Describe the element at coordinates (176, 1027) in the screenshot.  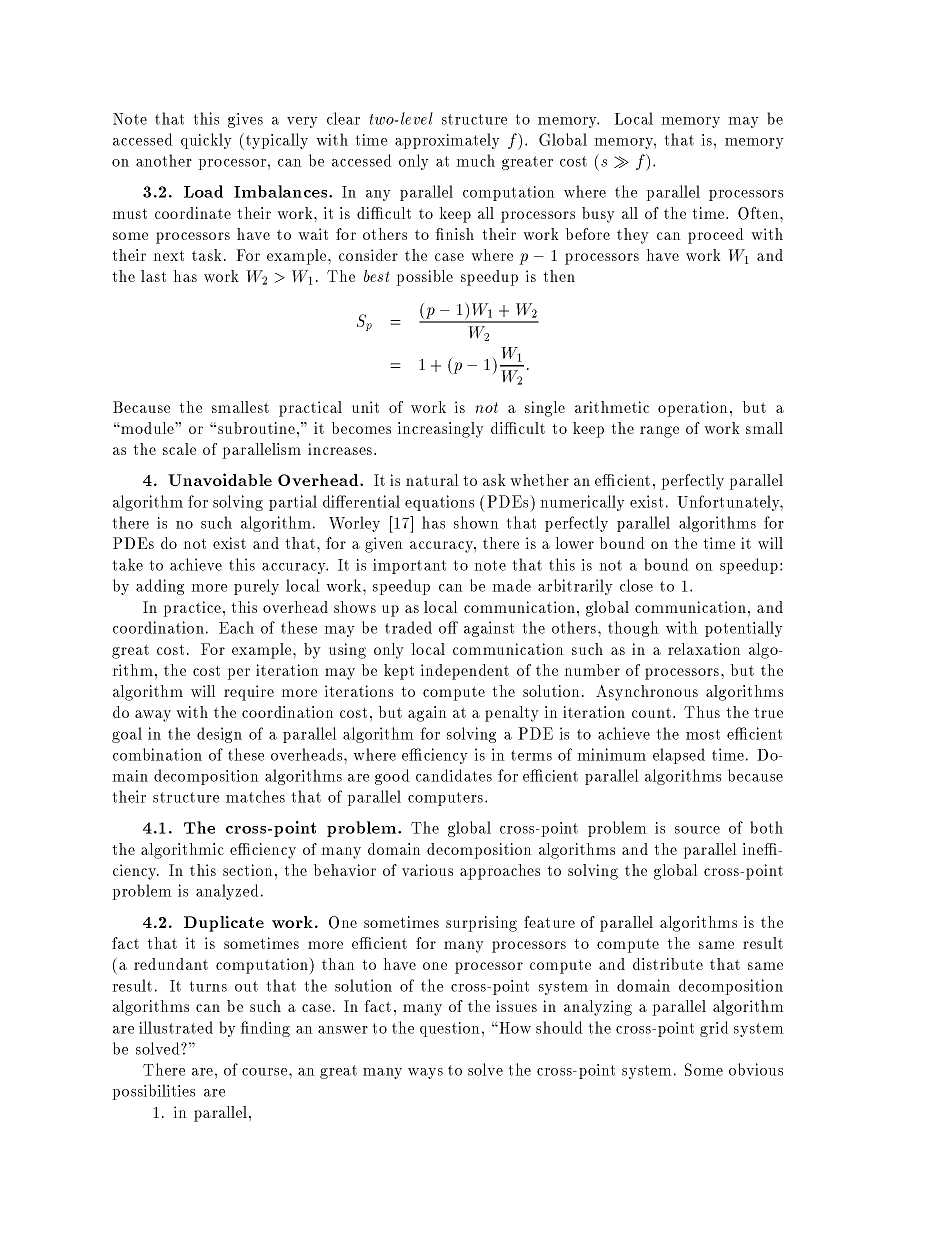
I see `illustrated` at that location.
